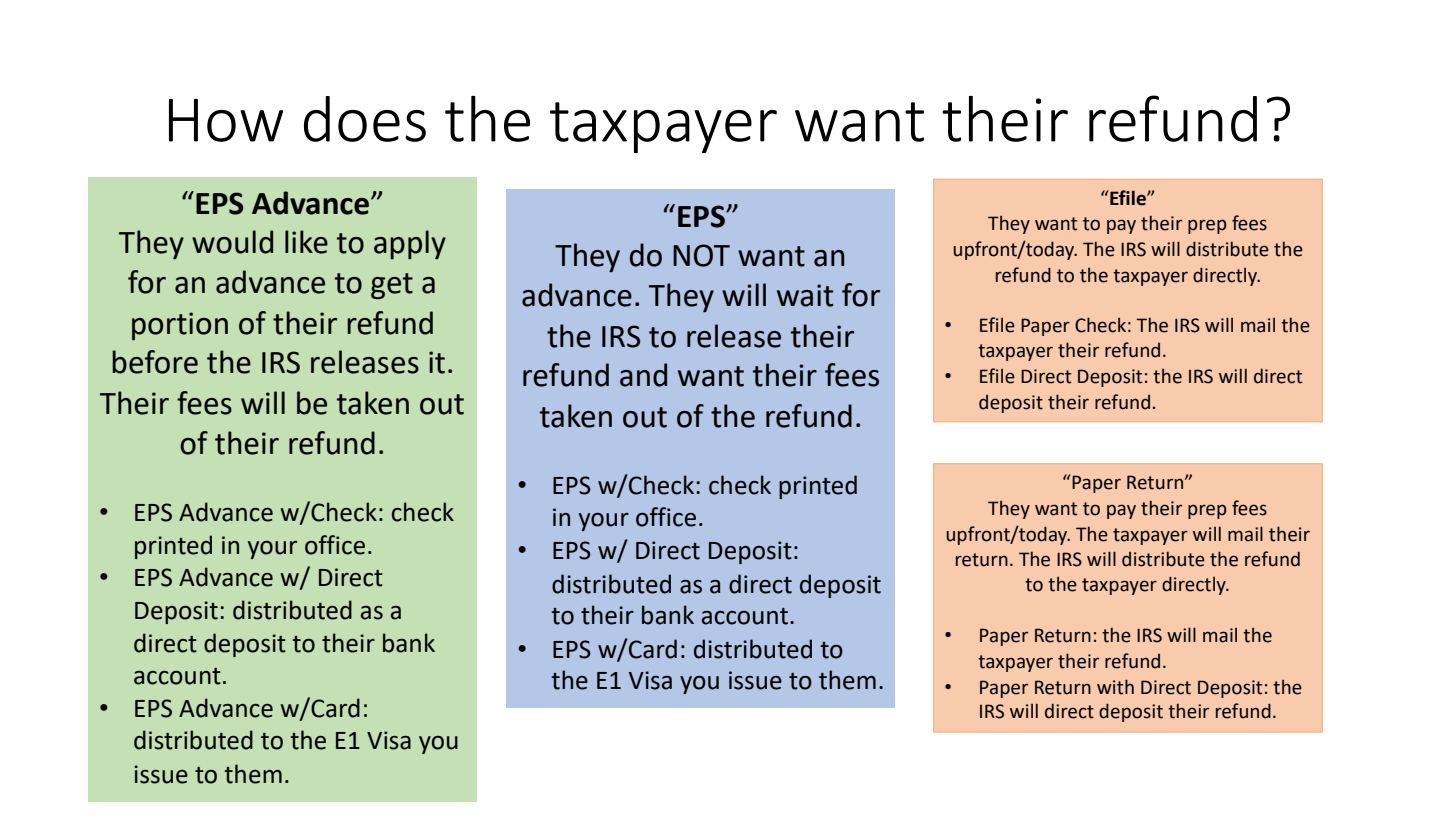 The image size is (1456, 819). What do you see at coordinates (155, 362) in the document?
I see `before` at bounding box center [155, 362].
